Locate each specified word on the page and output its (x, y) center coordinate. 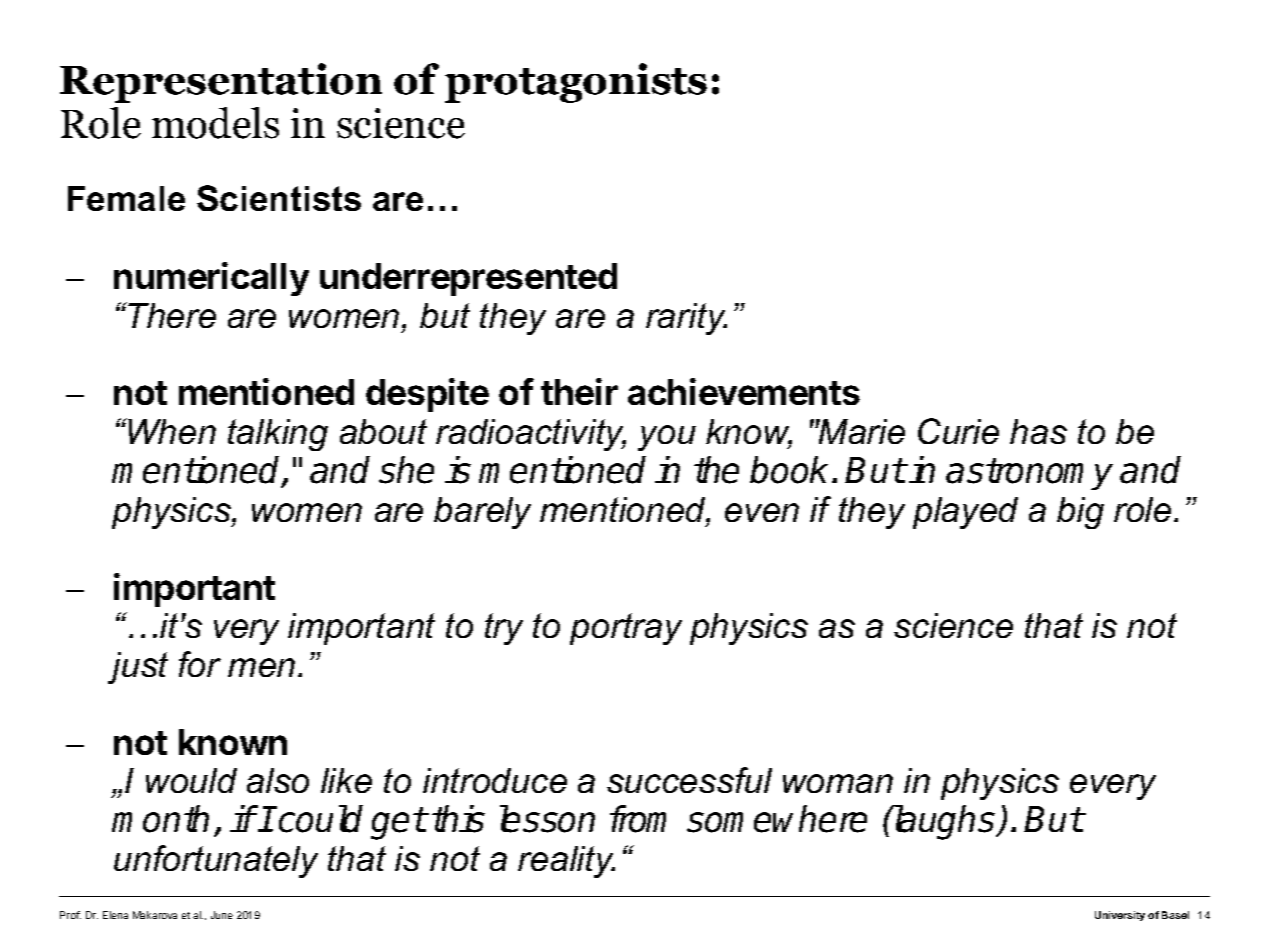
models (215, 123)
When (171, 431)
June (222, 915)
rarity (686, 319)
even (762, 512)
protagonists (576, 83)
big (1080, 513)
